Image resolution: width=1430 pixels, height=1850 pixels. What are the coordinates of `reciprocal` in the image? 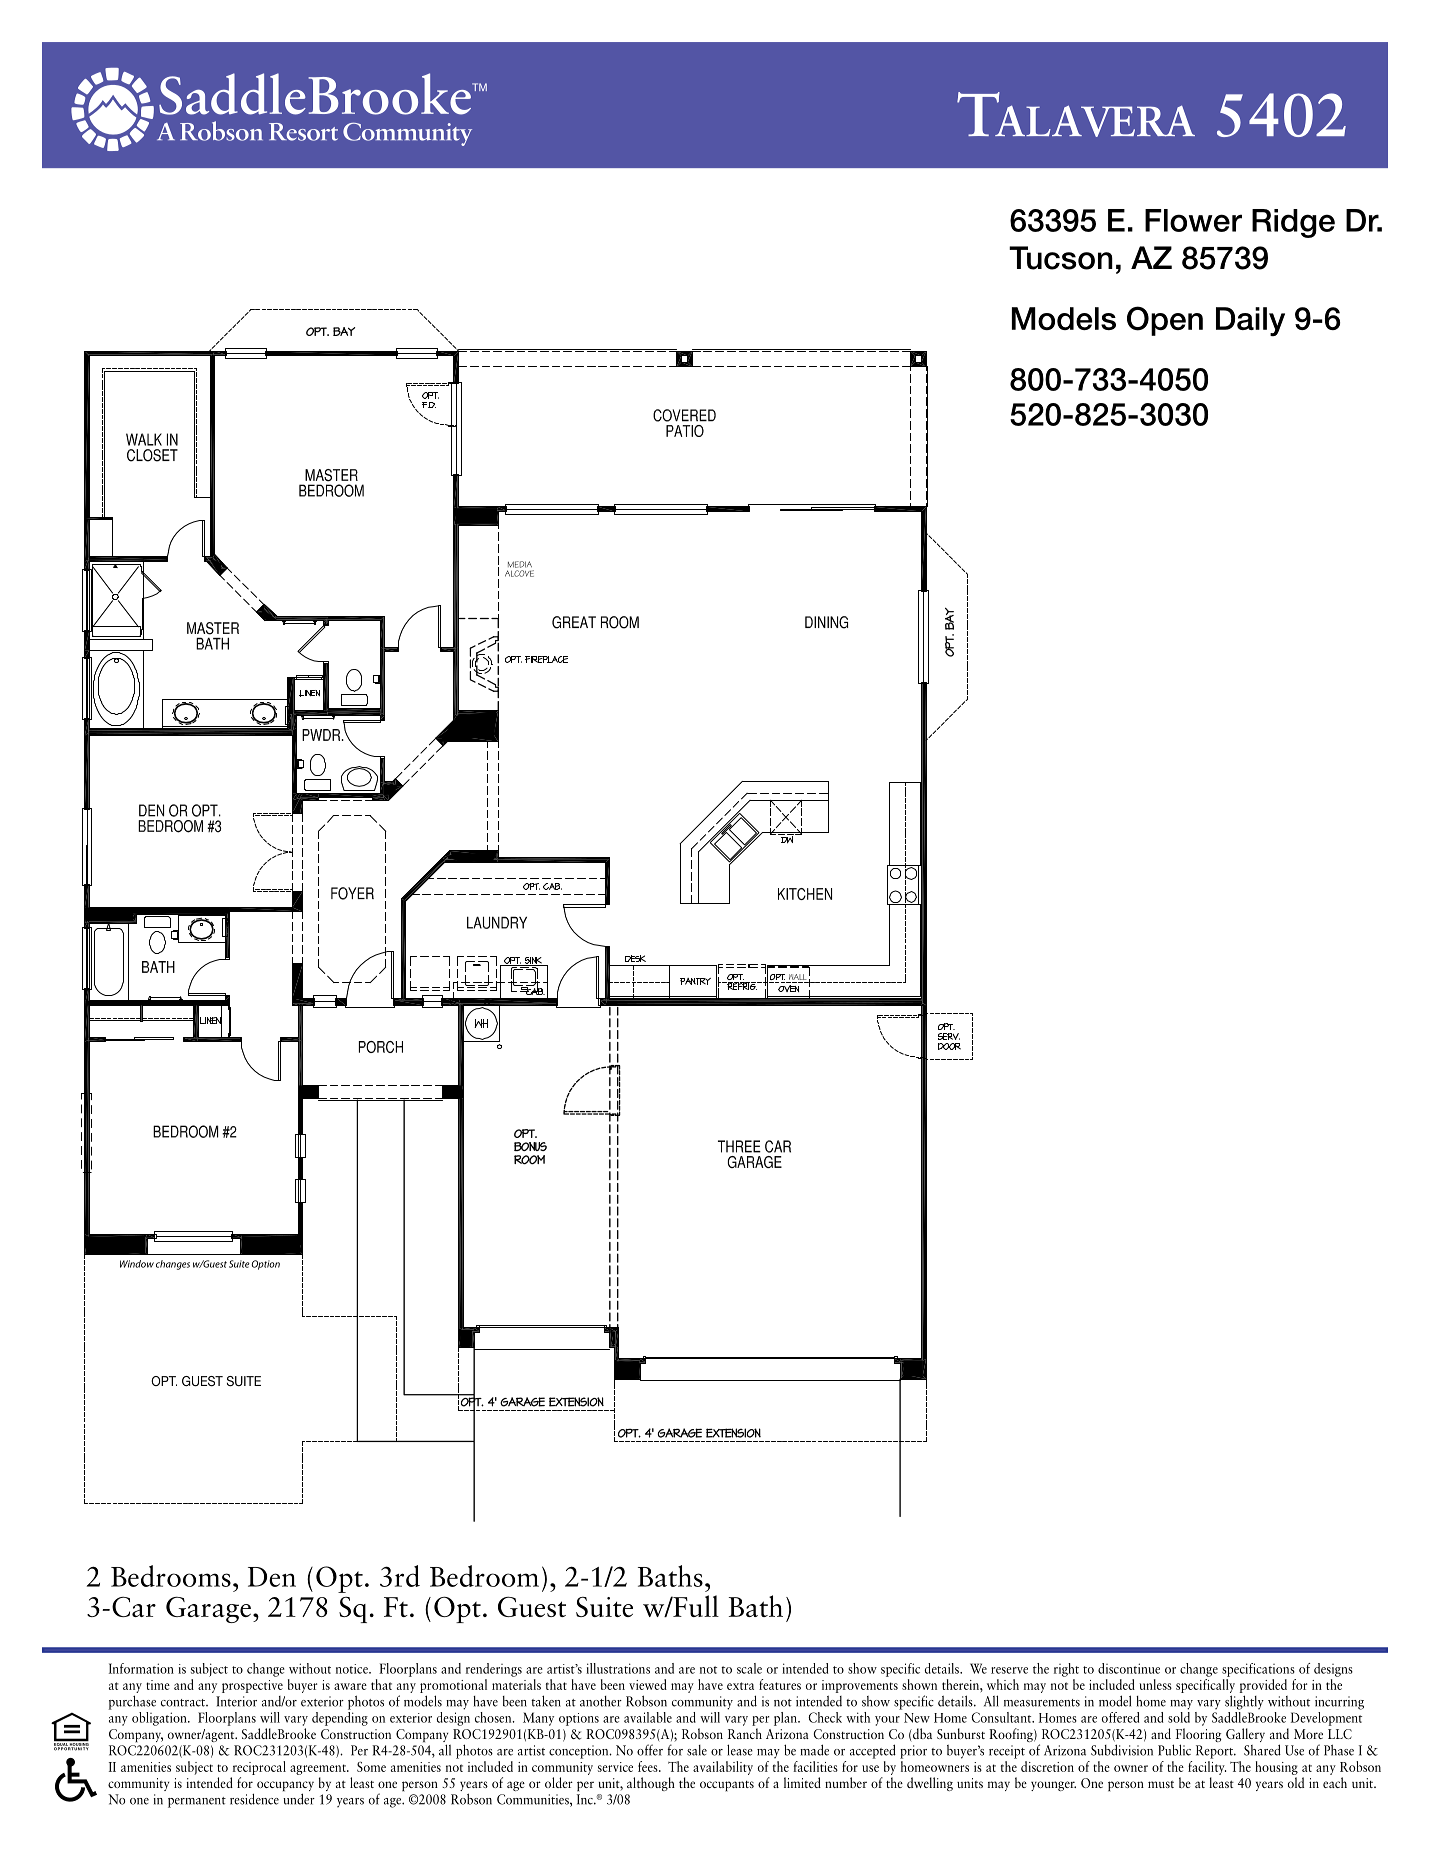 It's located at (259, 1768).
